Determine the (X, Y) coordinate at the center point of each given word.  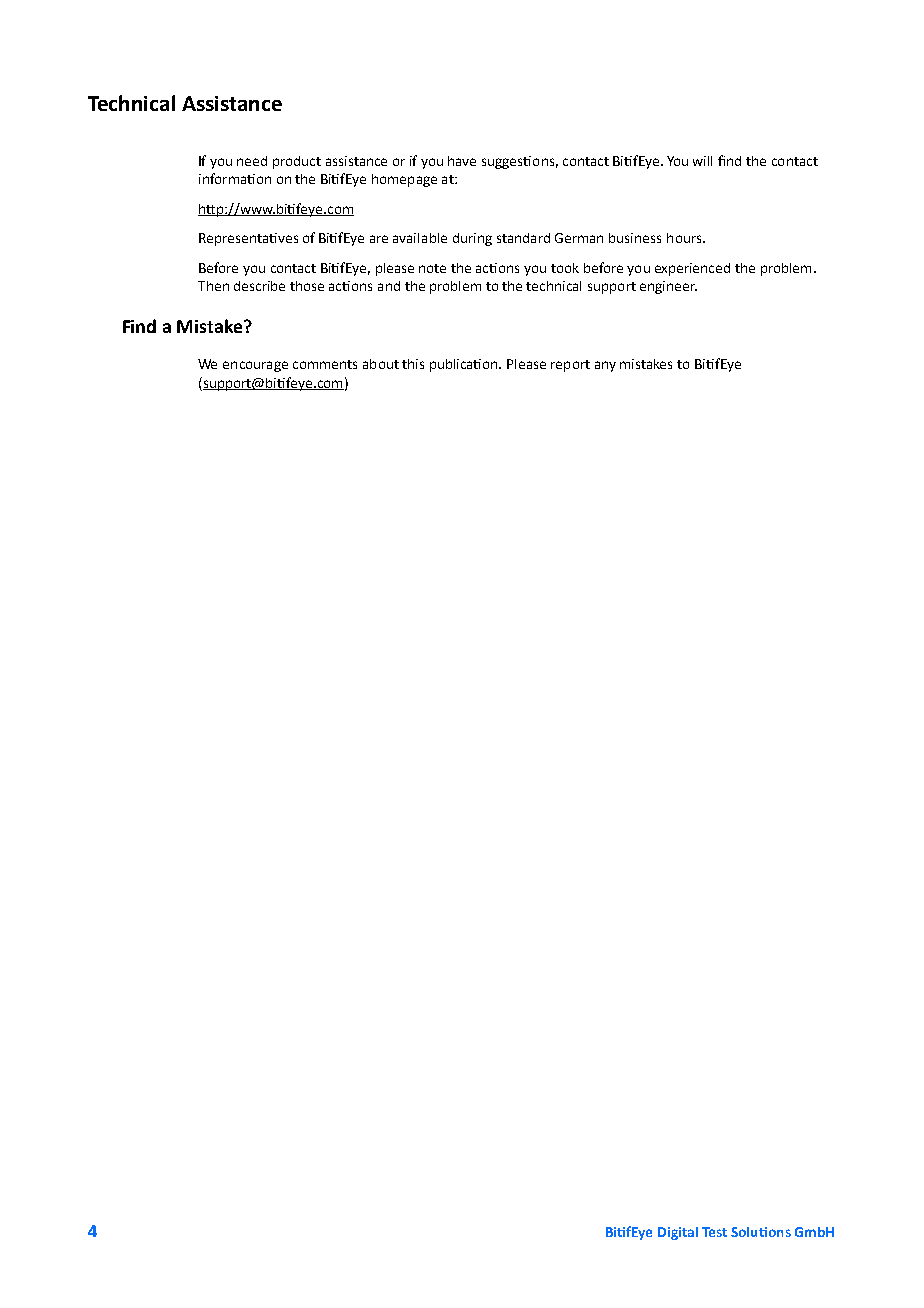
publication (465, 365)
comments (325, 364)
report (570, 366)
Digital (678, 1233)
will (702, 161)
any (605, 366)
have (462, 161)
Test (714, 1232)
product (297, 162)
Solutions (761, 1232)
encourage (255, 366)
